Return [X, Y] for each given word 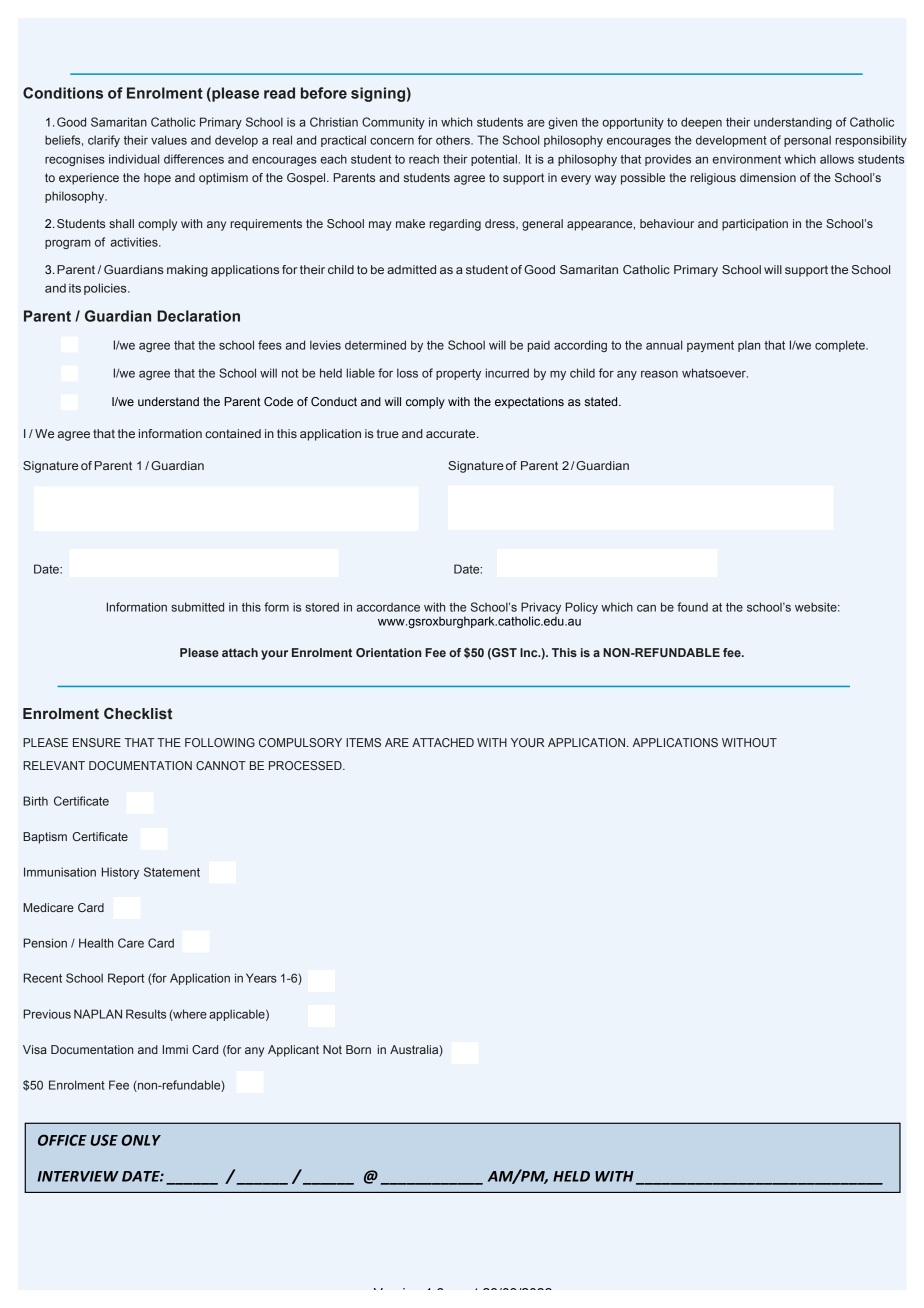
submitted [197, 607]
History [120, 873]
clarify [104, 141]
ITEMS [363, 742]
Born [358, 1049]
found [692, 607]
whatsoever [715, 373]
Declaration [198, 316]
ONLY [141, 1140]
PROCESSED [306, 765]
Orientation [388, 652]
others [454, 140]
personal [807, 141]
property [458, 374]
